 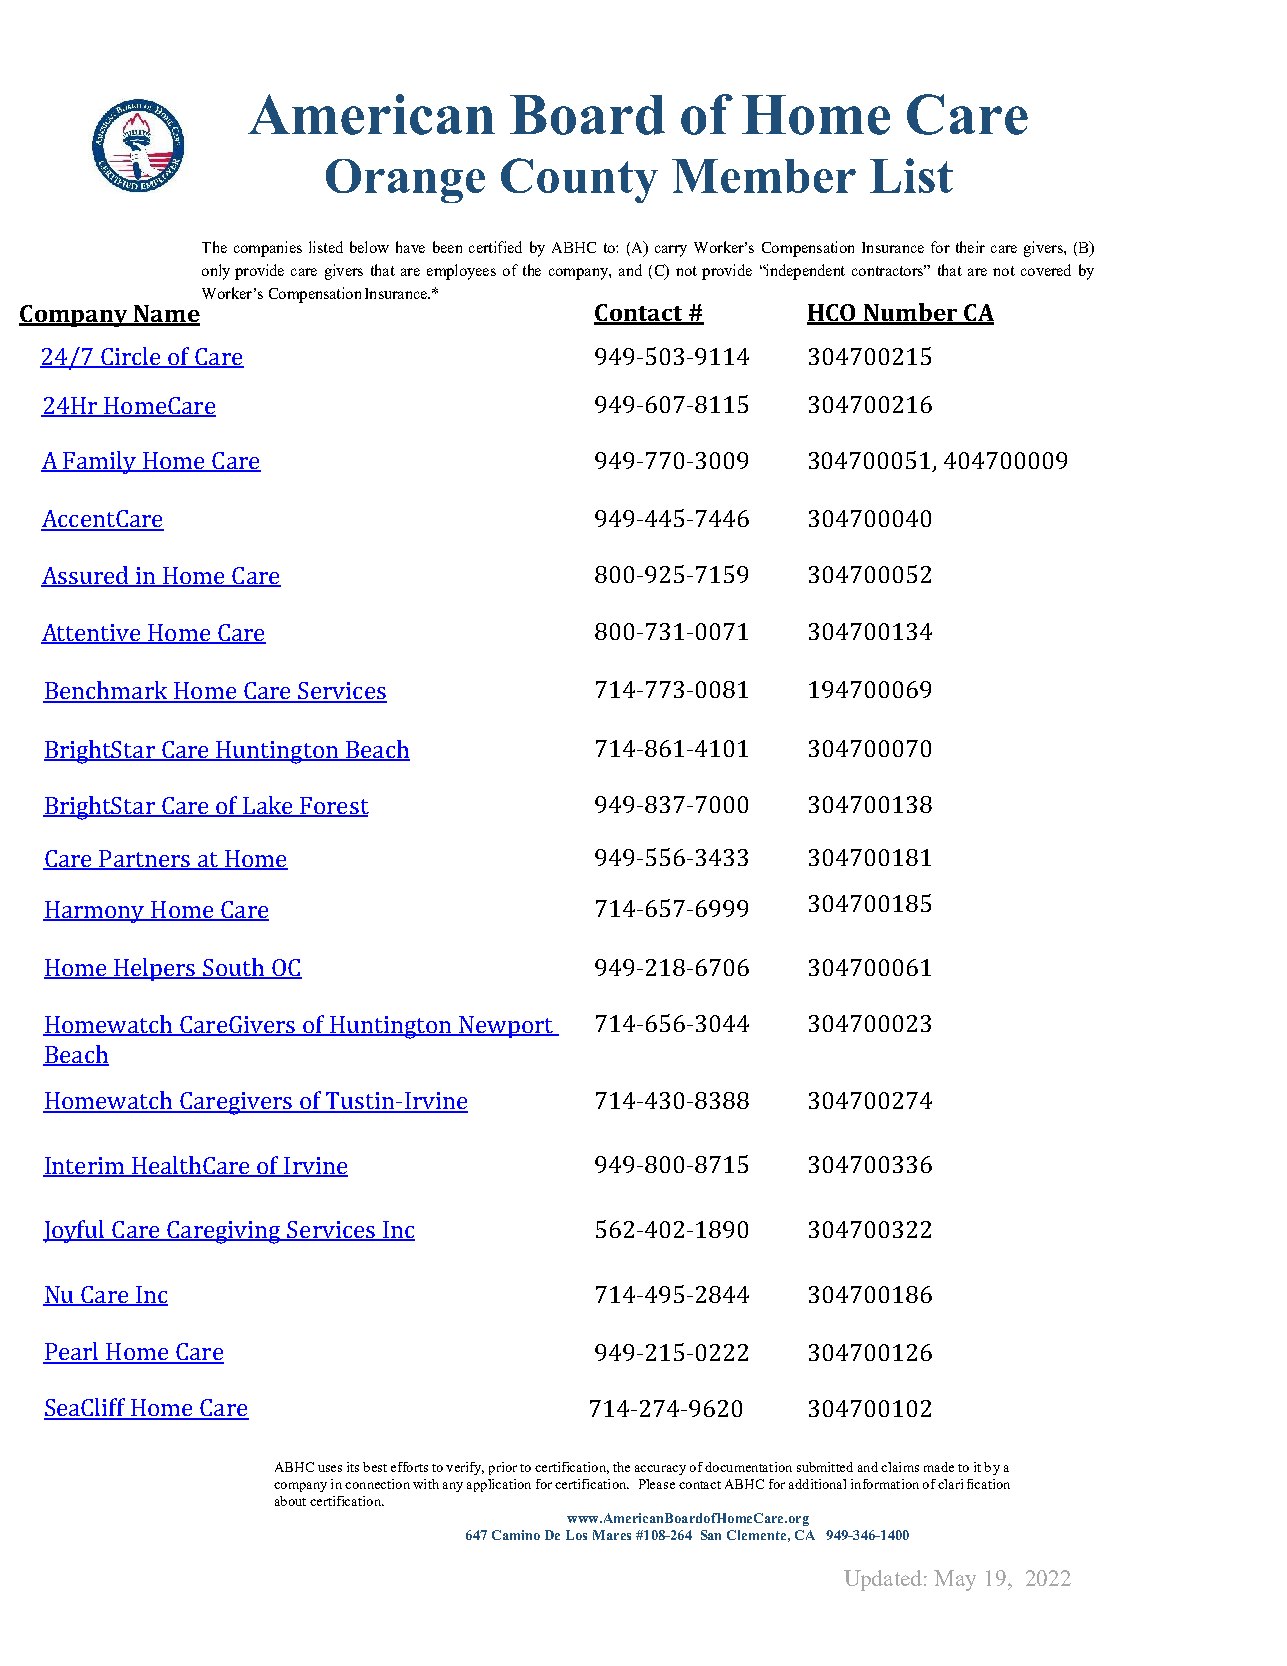 I want to click on Newport, so click(x=506, y=1027).
